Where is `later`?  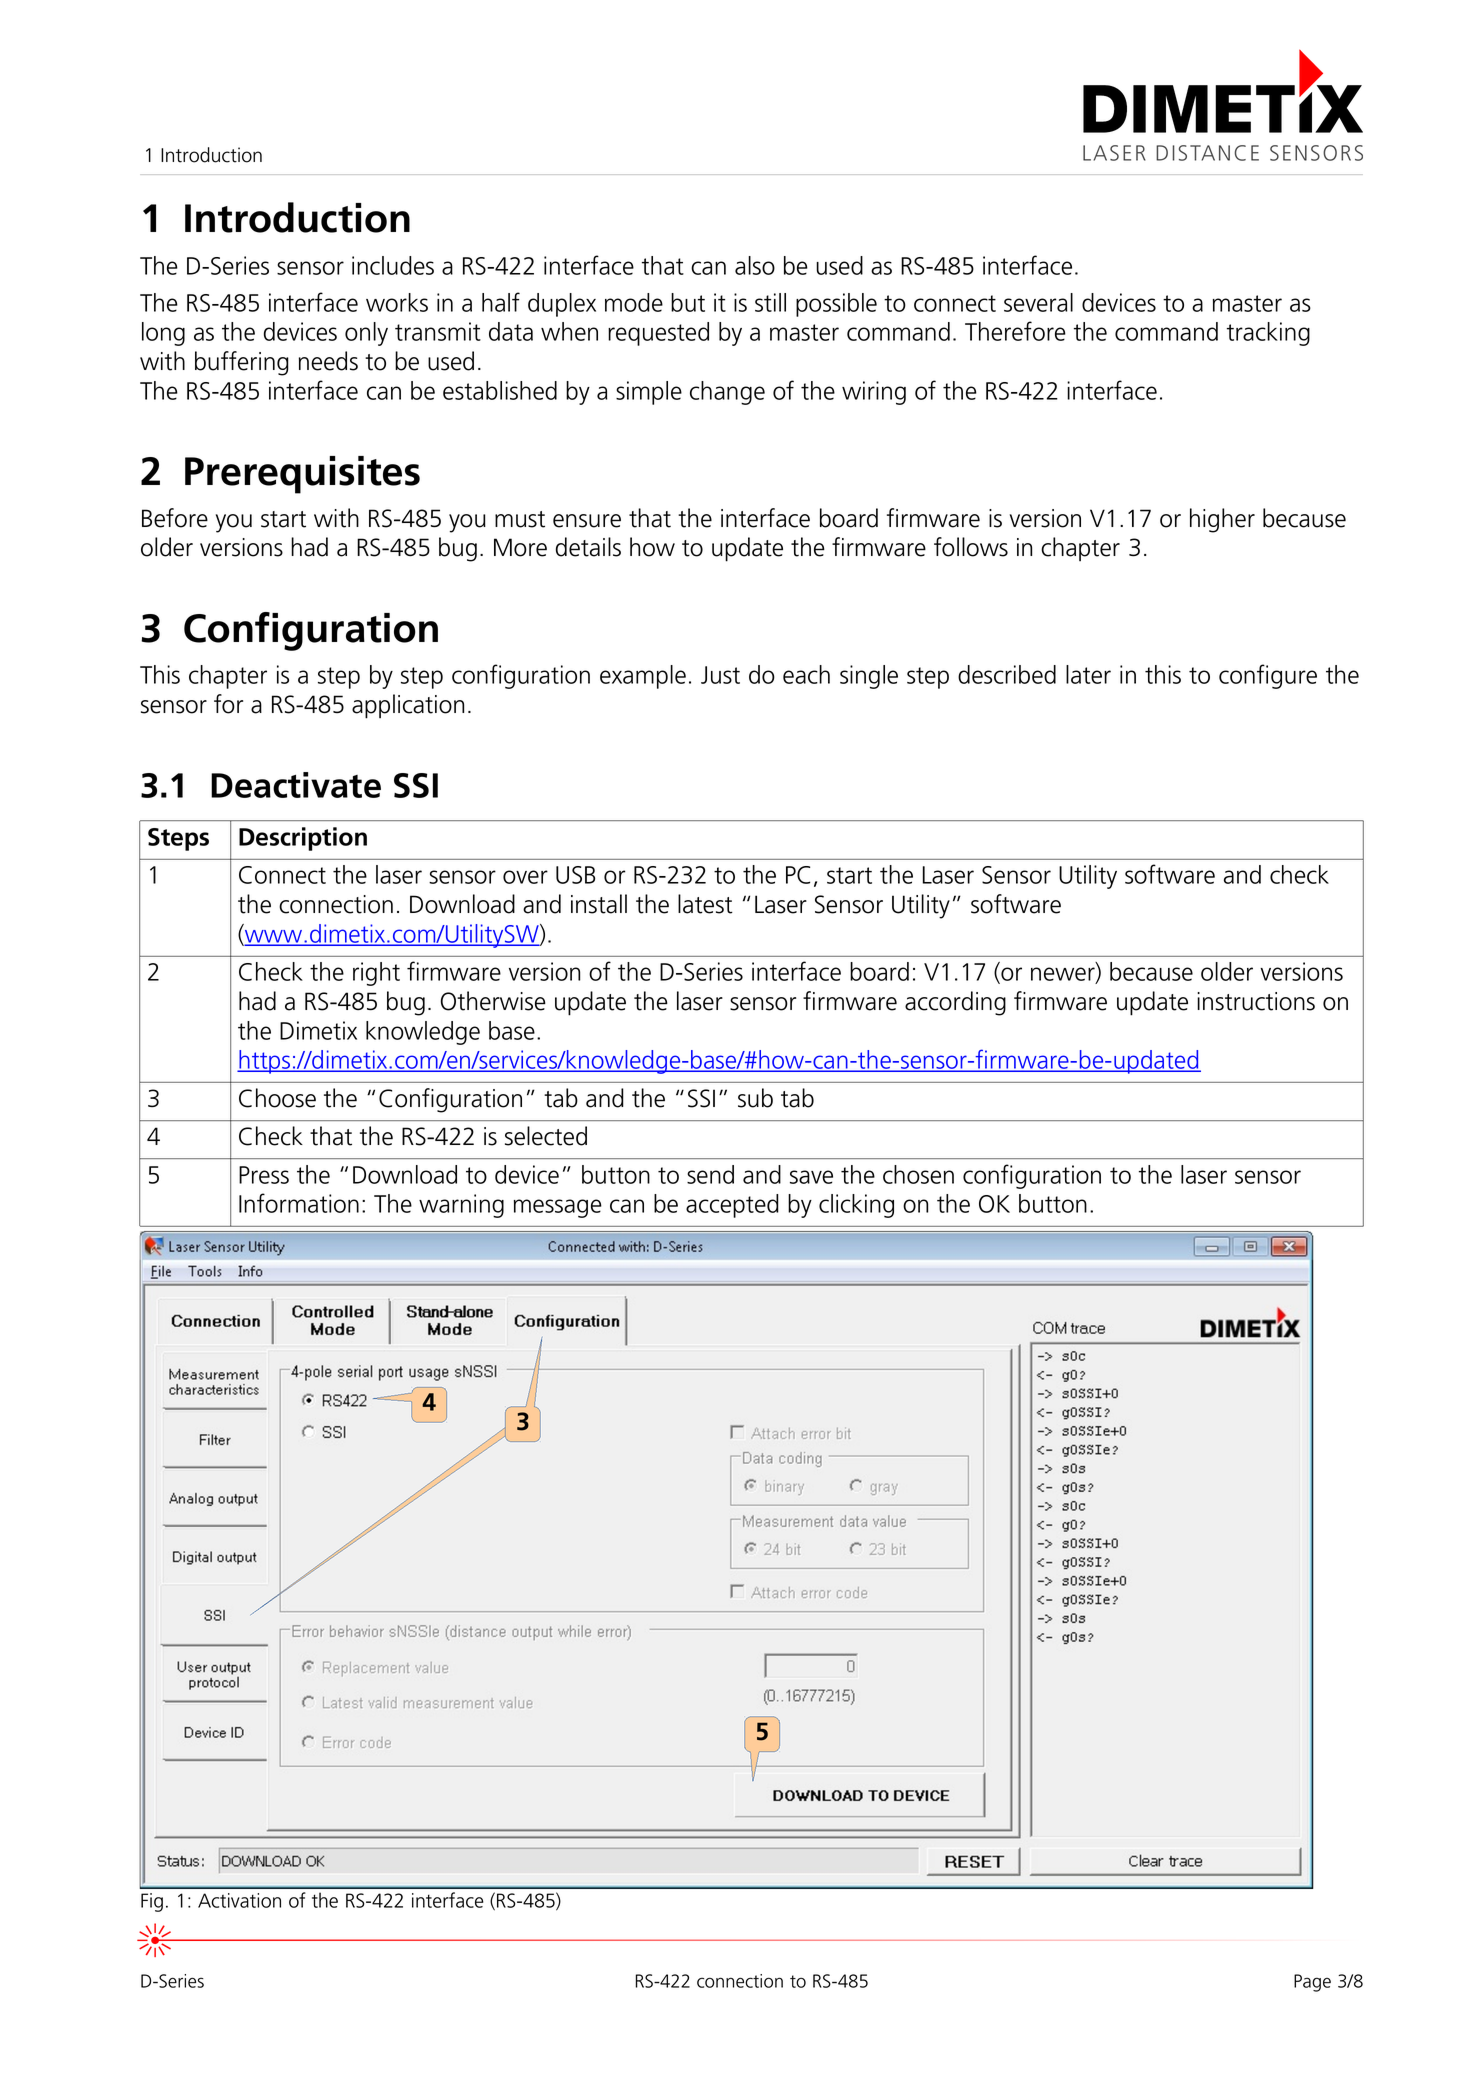
later is located at coordinates (1088, 674).
